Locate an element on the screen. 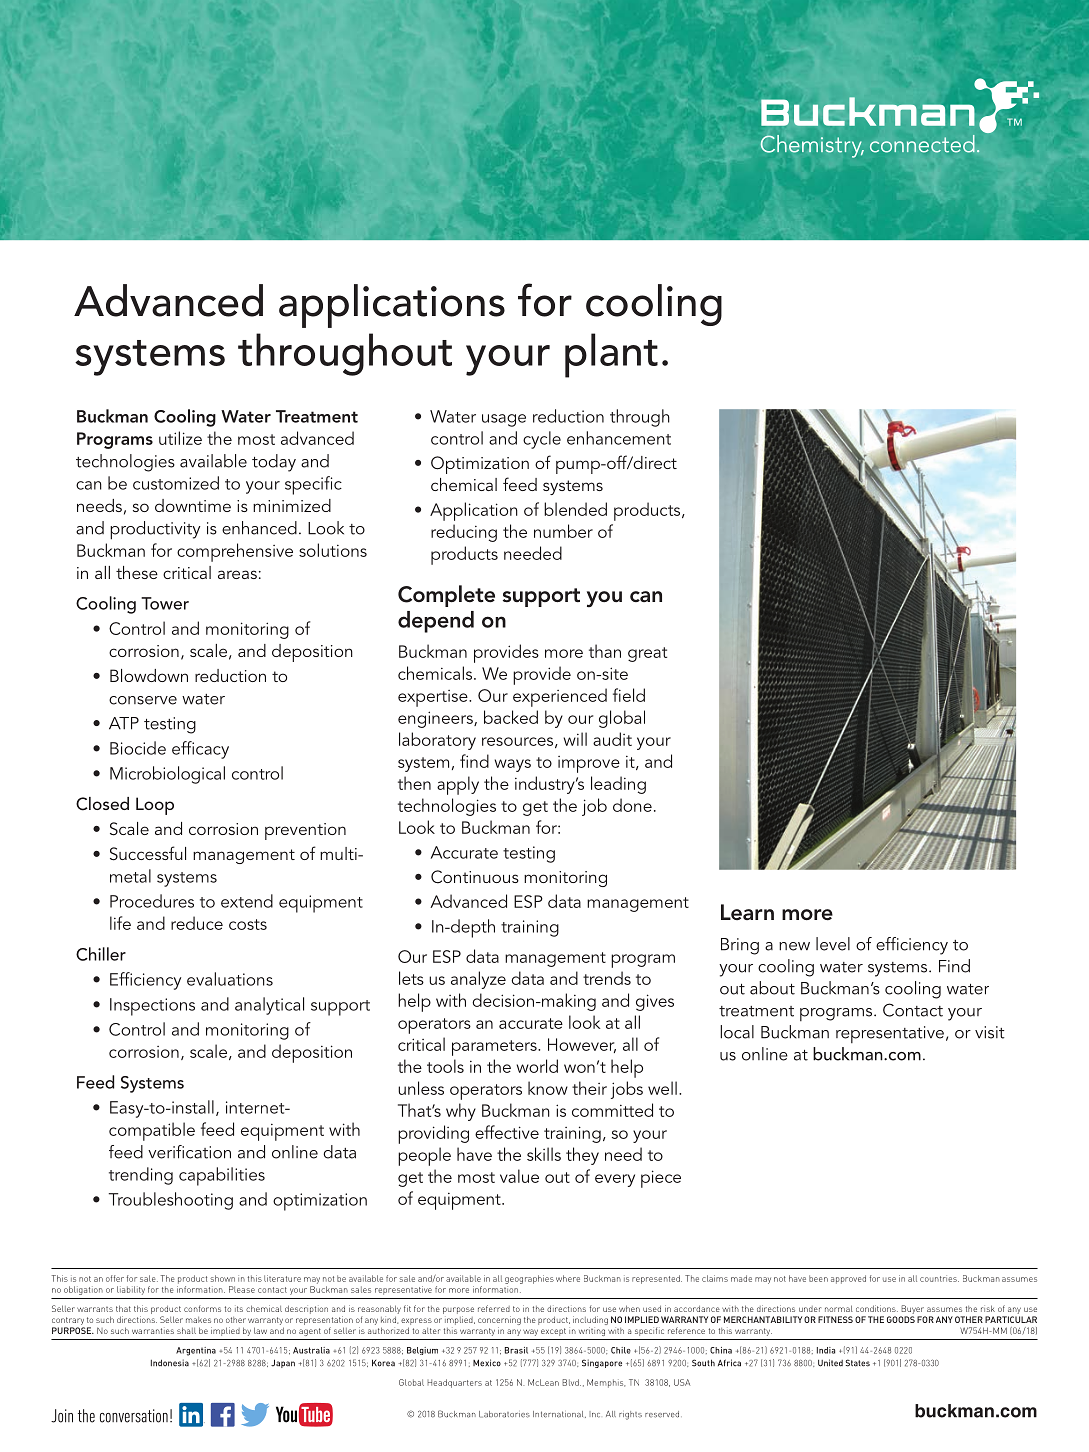  backed is located at coordinates (511, 717).
